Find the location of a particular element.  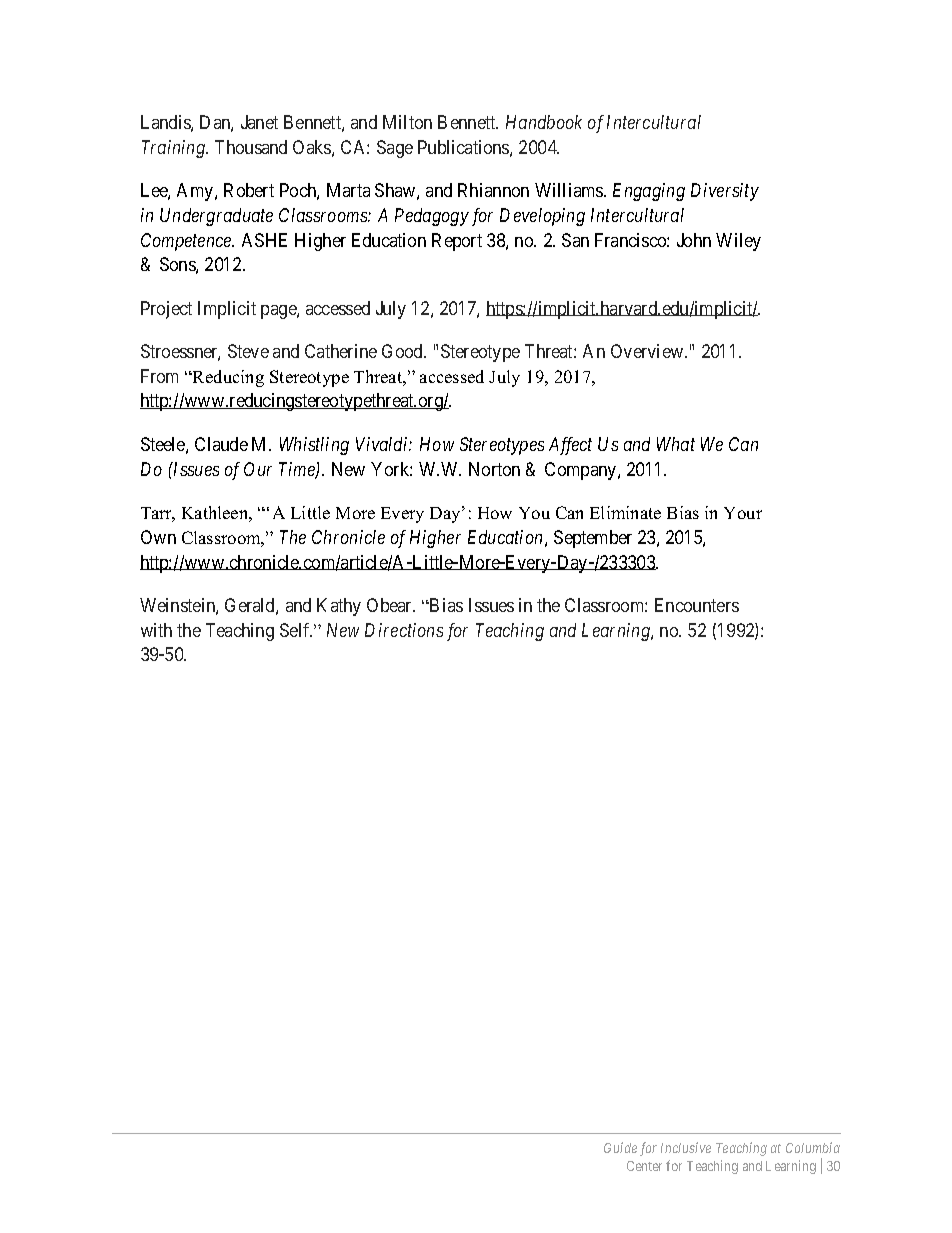

Encounters is located at coordinates (697, 605).
